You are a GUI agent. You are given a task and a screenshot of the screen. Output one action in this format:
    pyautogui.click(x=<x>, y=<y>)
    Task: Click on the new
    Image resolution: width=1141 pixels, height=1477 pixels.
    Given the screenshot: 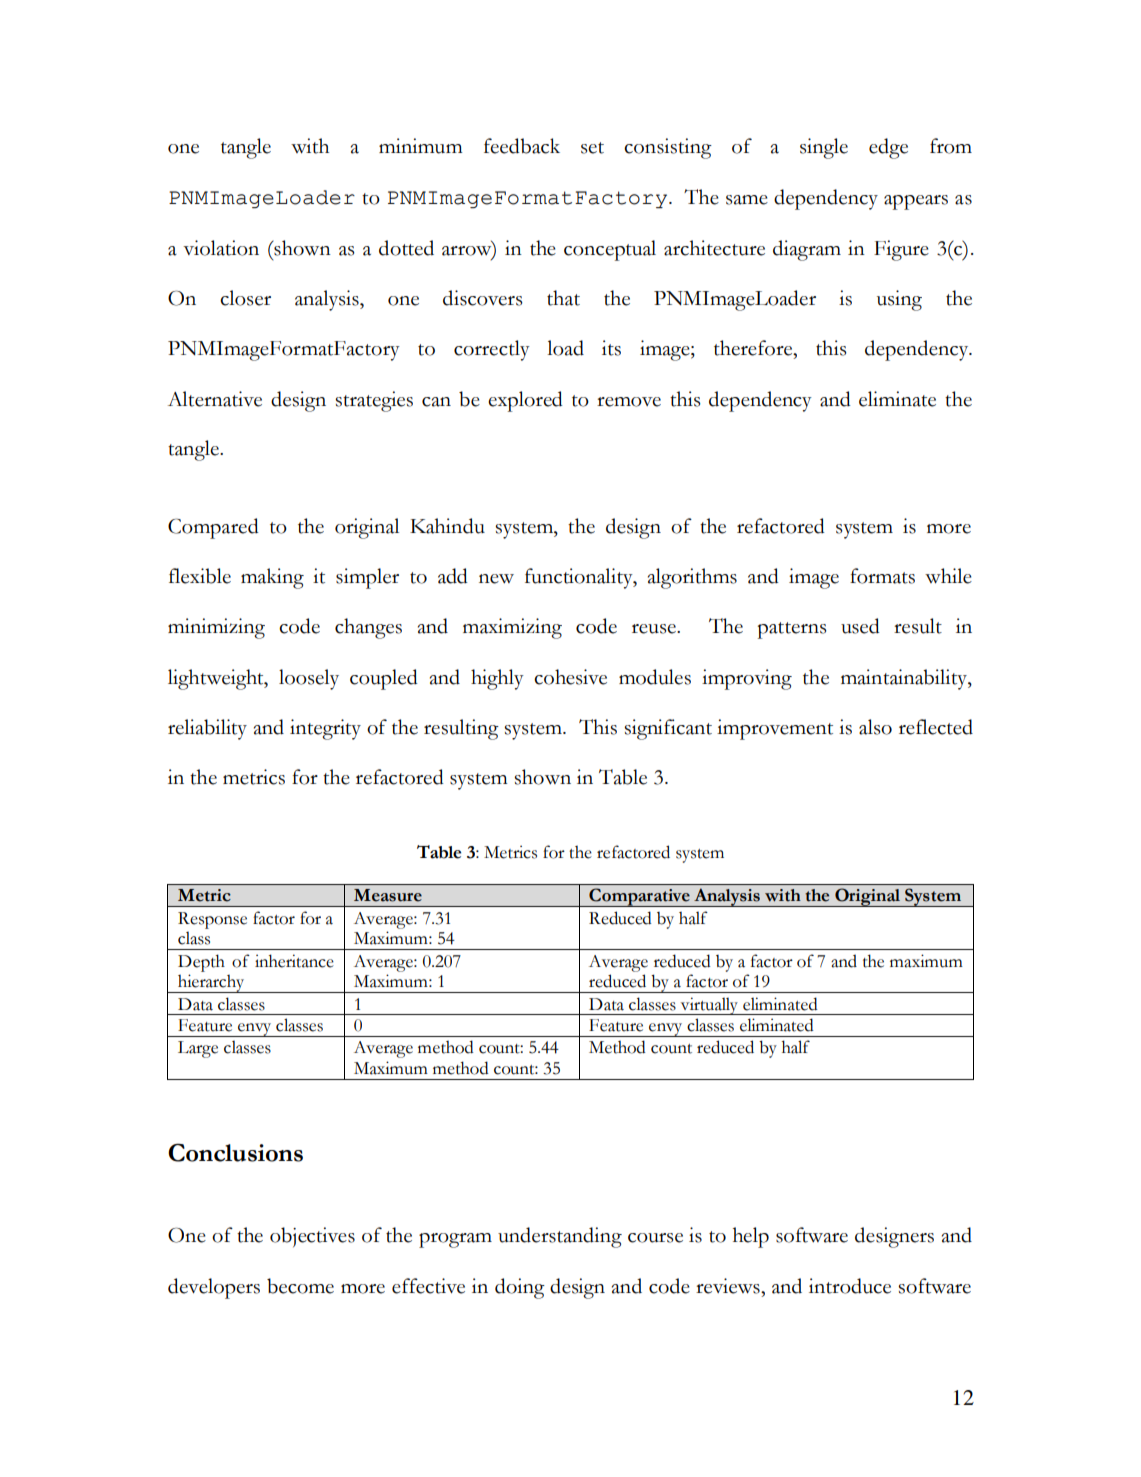 What is the action you would take?
    pyautogui.click(x=496, y=579)
